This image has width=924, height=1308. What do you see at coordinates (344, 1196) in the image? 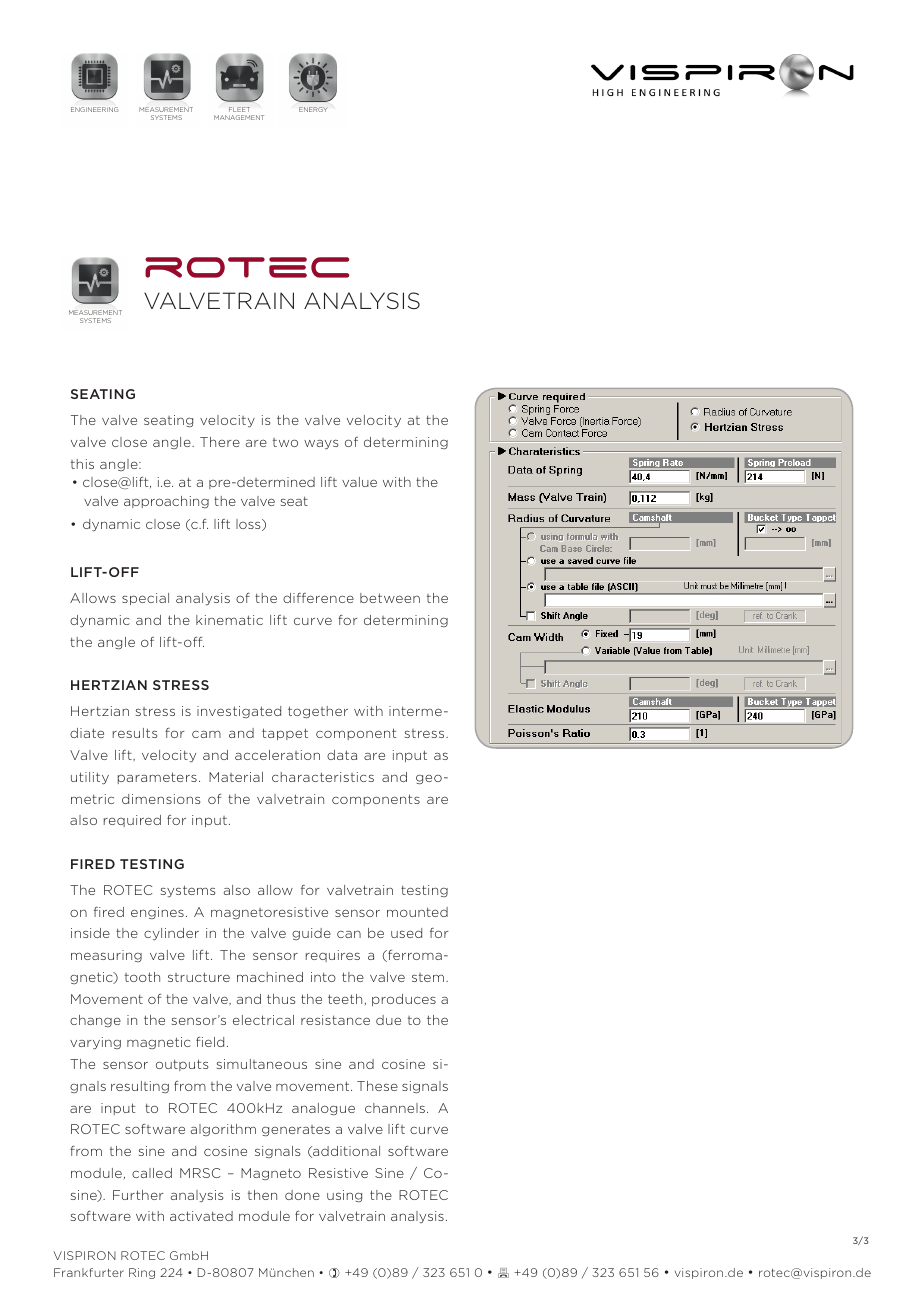
I see `using` at bounding box center [344, 1196].
